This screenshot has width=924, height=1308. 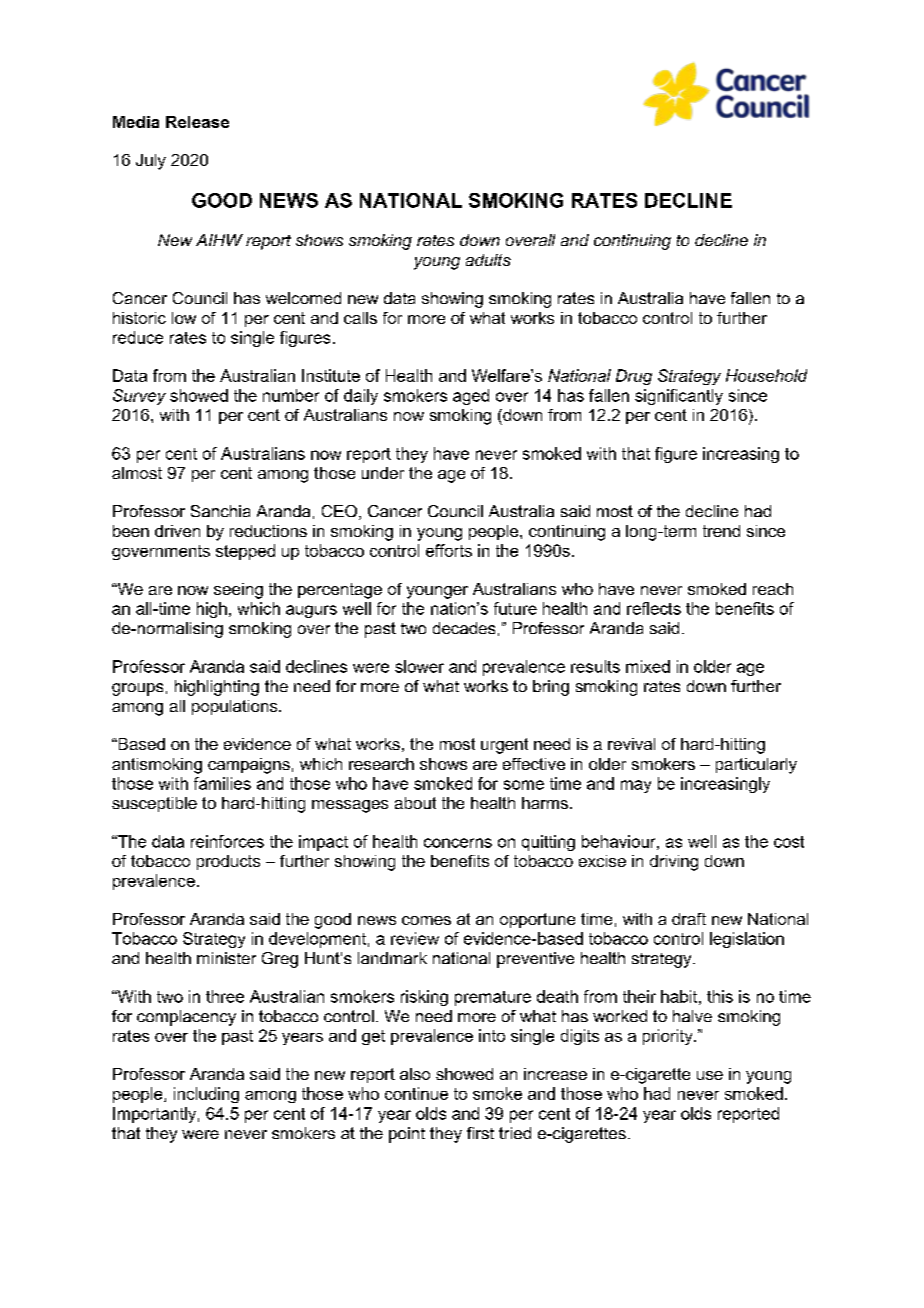 What do you see at coordinates (766, 375) in the screenshot?
I see `Household` at bounding box center [766, 375].
